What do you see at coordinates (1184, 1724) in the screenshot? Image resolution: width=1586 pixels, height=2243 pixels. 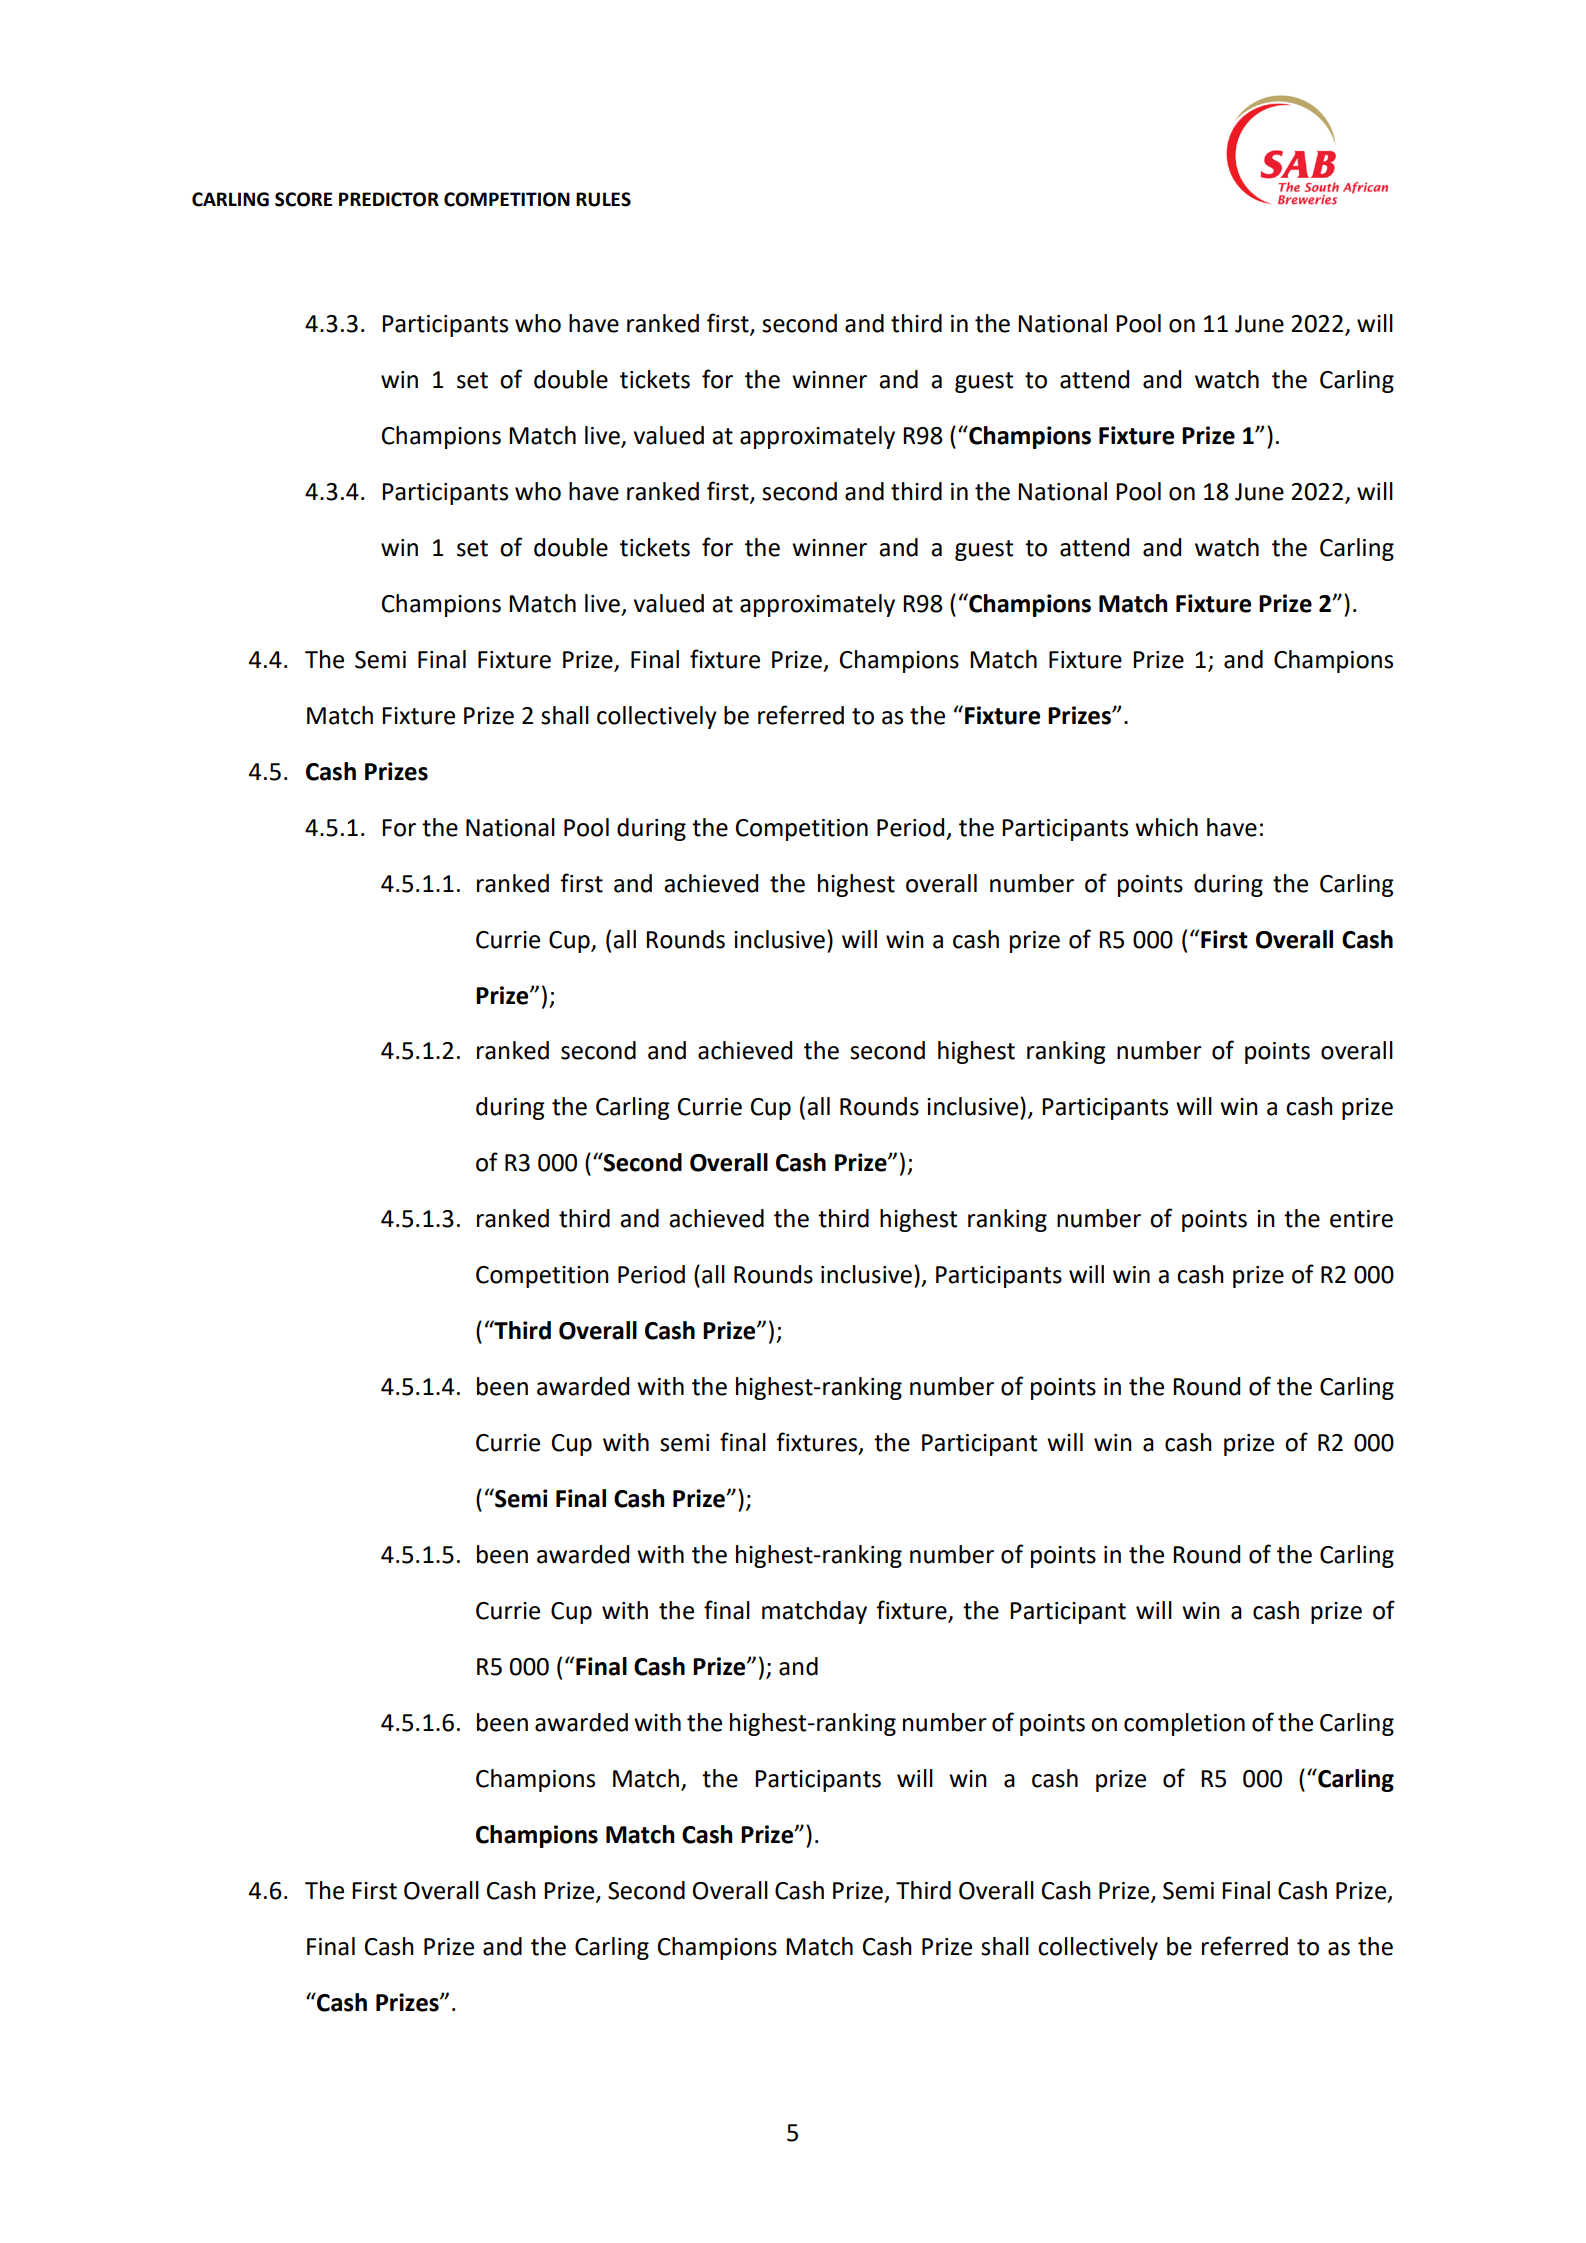 I see `completion` at bounding box center [1184, 1724].
